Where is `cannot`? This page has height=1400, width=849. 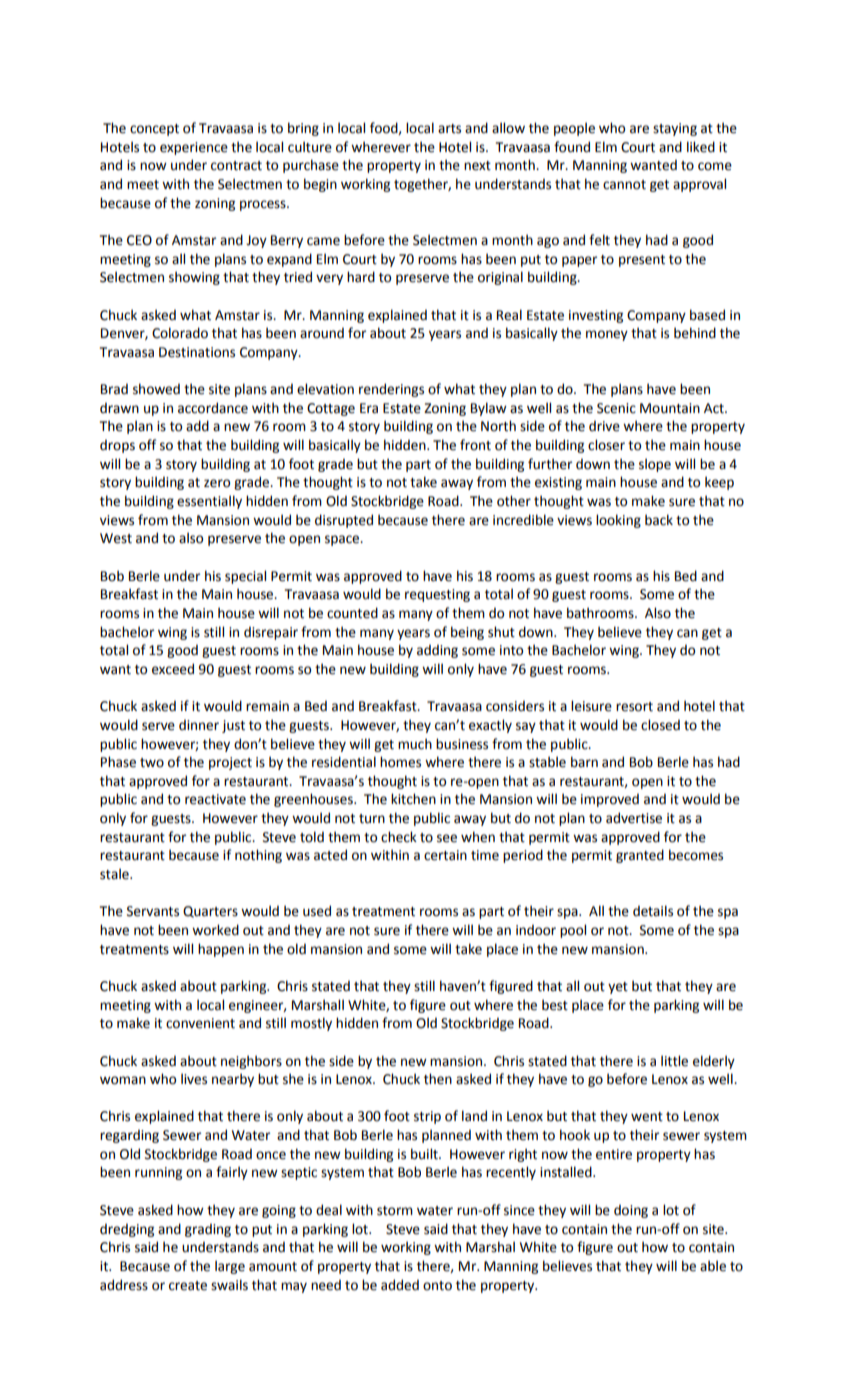 cannot is located at coordinates (624, 185).
